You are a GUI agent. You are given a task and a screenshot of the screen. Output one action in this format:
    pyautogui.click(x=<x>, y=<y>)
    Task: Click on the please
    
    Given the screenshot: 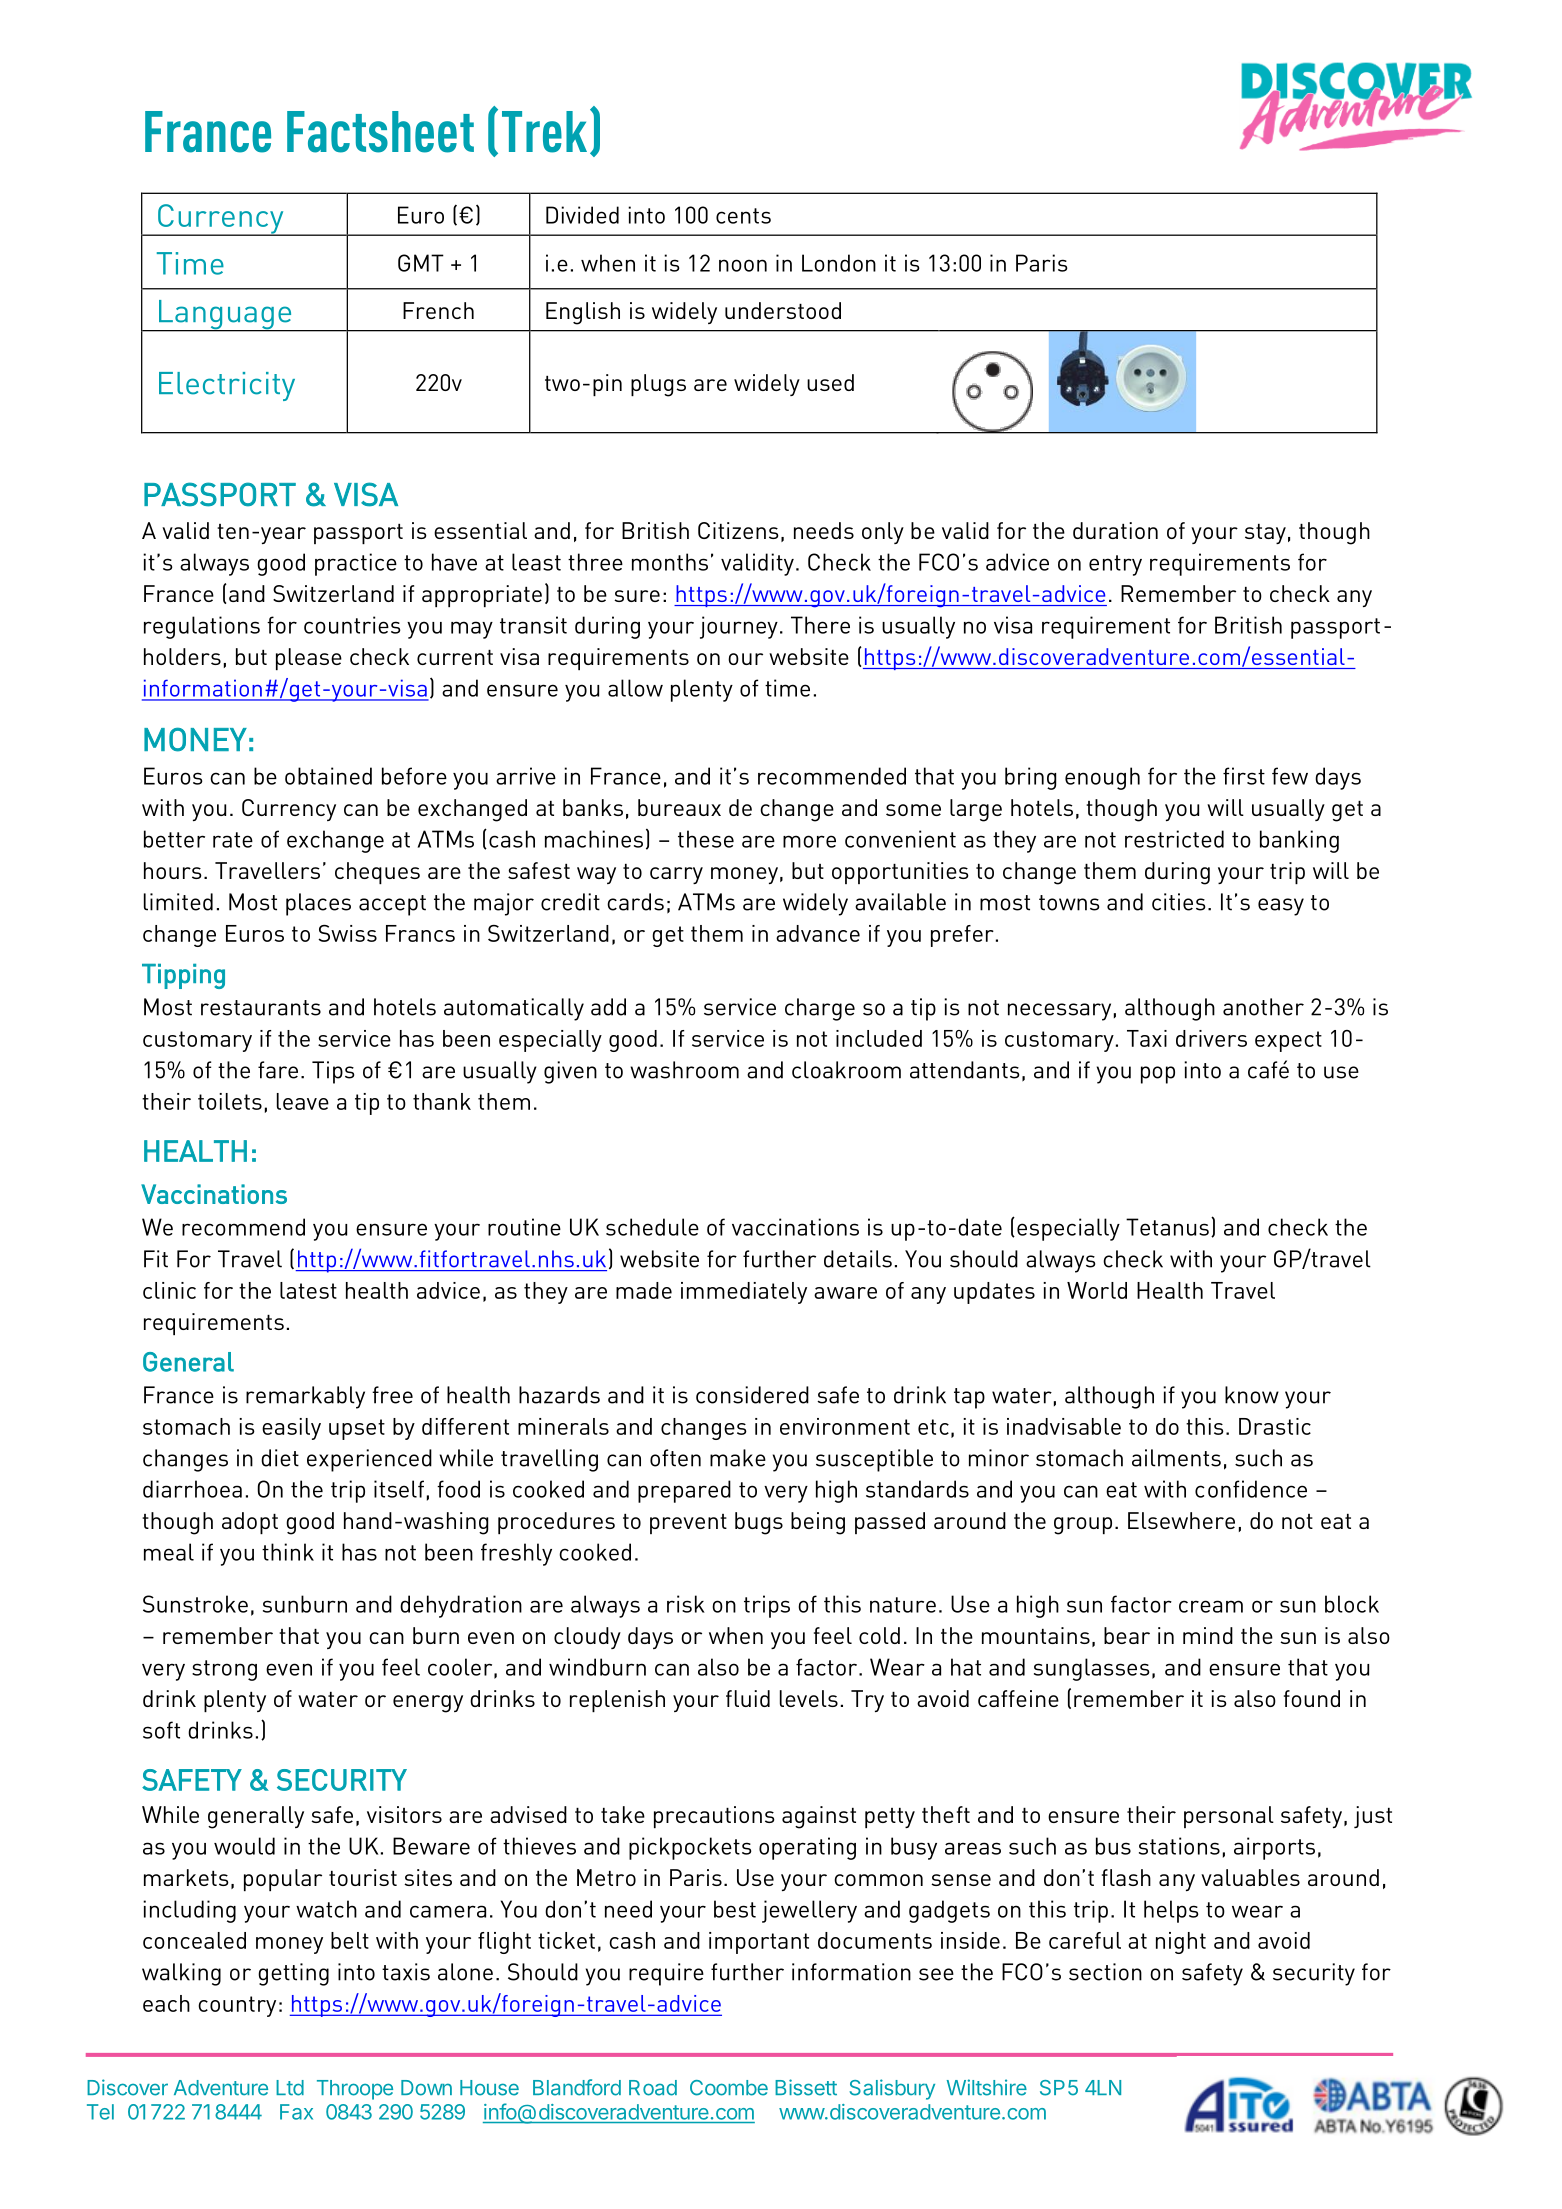 What is the action you would take?
    pyautogui.click(x=309, y=659)
